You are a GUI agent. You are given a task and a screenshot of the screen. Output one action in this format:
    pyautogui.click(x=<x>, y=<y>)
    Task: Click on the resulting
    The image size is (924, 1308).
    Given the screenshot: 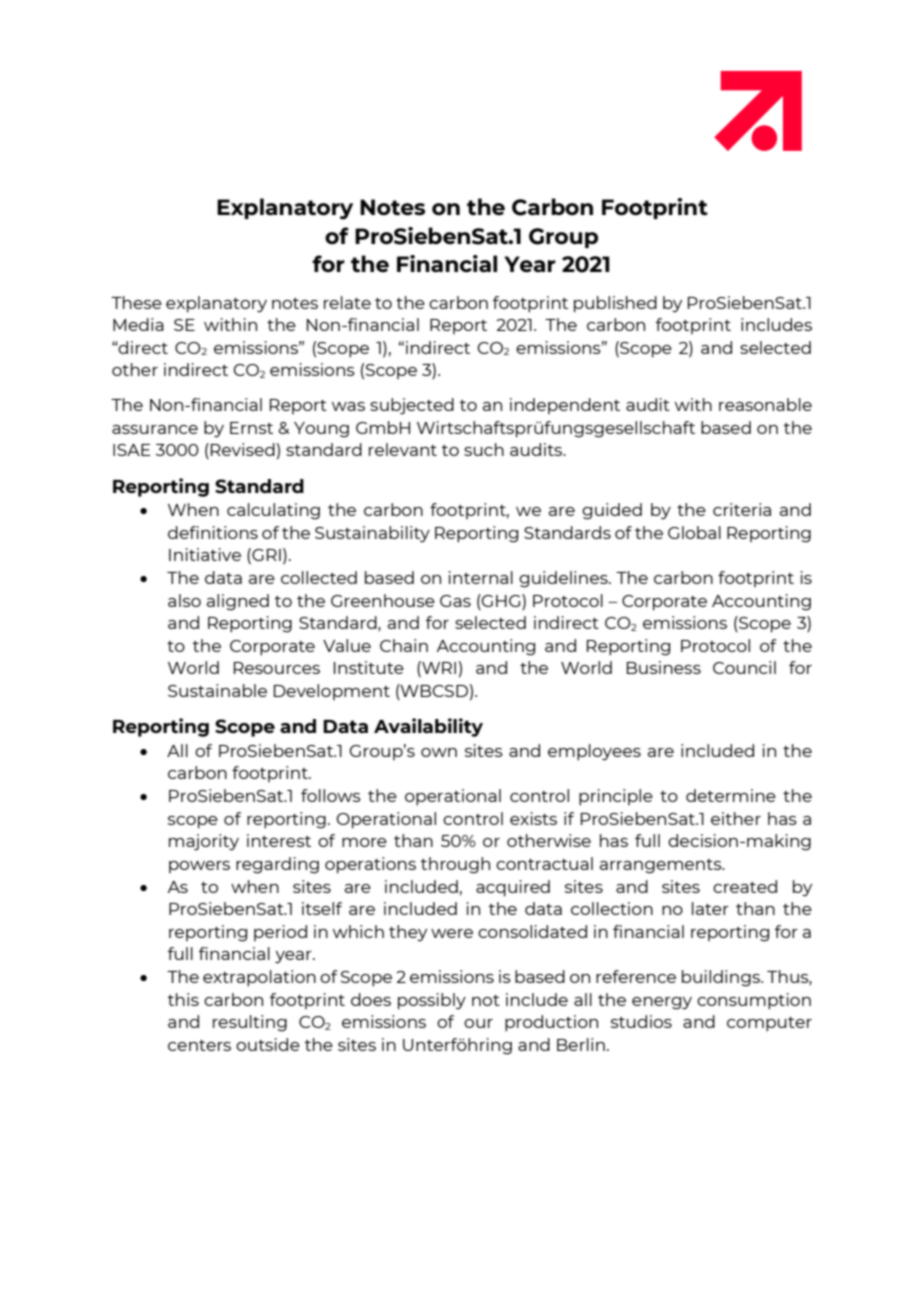 What is the action you would take?
    pyautogui.click(x=250, y=1023)
